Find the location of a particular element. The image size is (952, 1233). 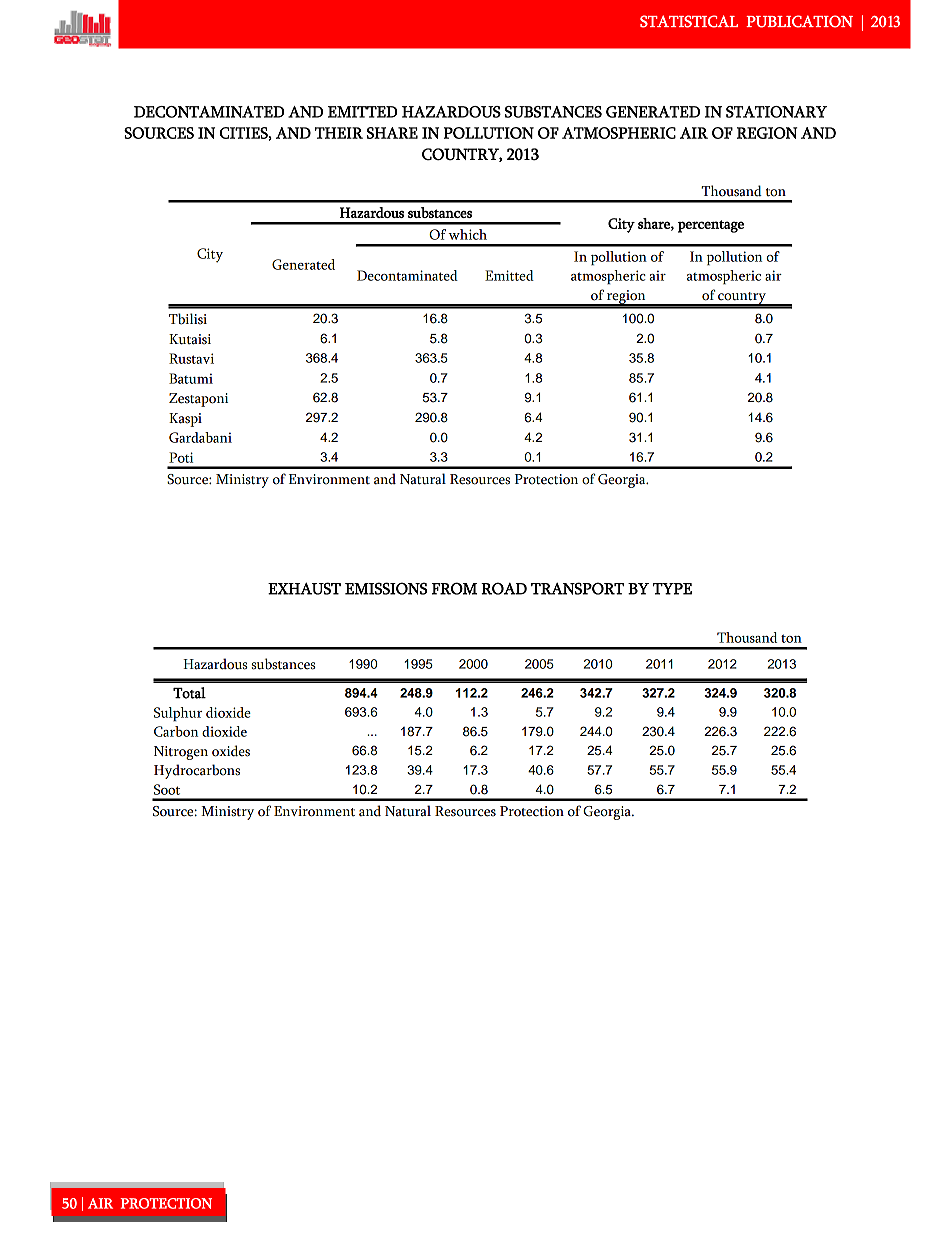

PUBLICATION is located at coordinates (799, 21).
